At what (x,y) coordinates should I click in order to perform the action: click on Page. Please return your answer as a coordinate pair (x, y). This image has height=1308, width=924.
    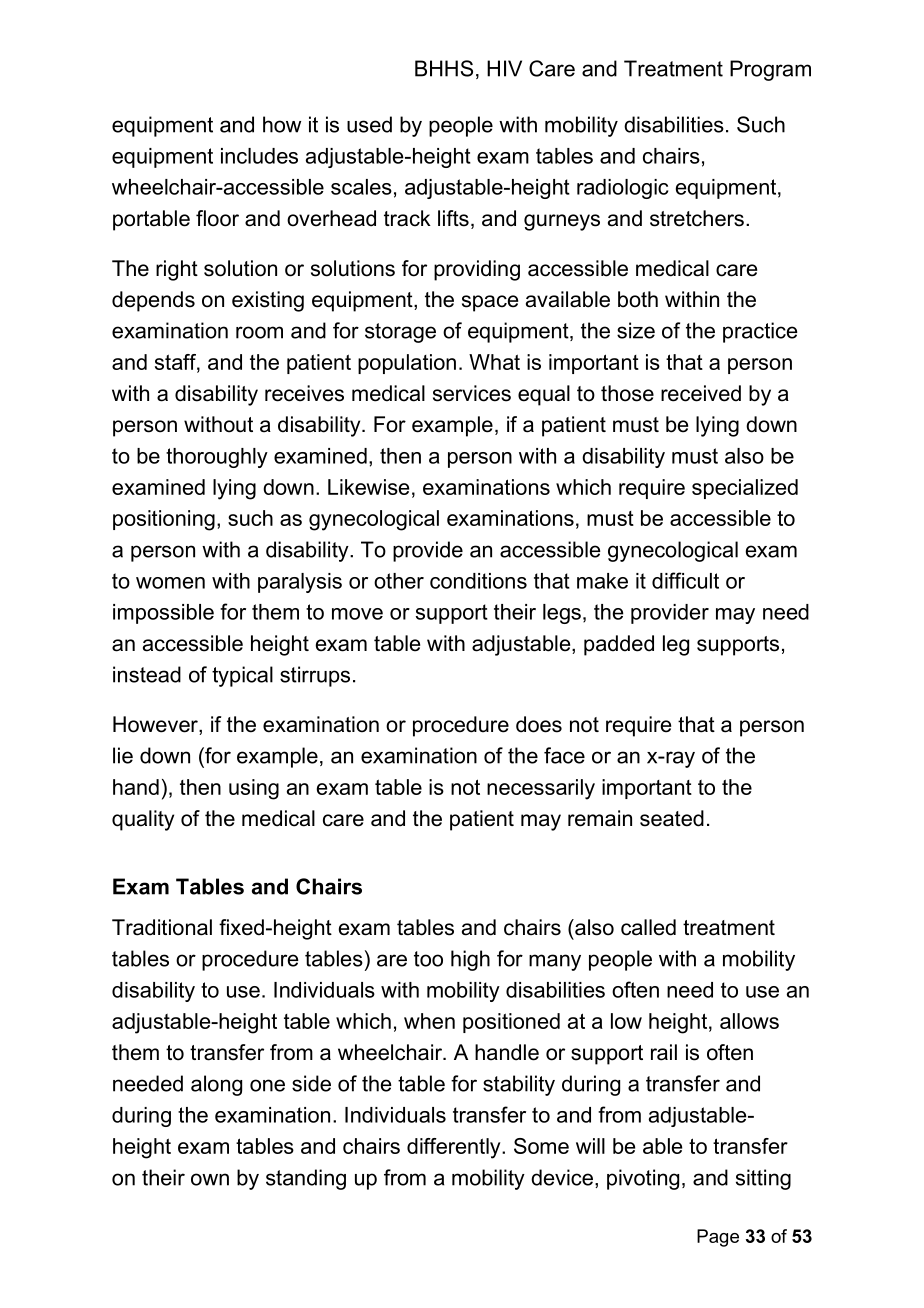
    Looking at the image, I should click on (718, 1238).
